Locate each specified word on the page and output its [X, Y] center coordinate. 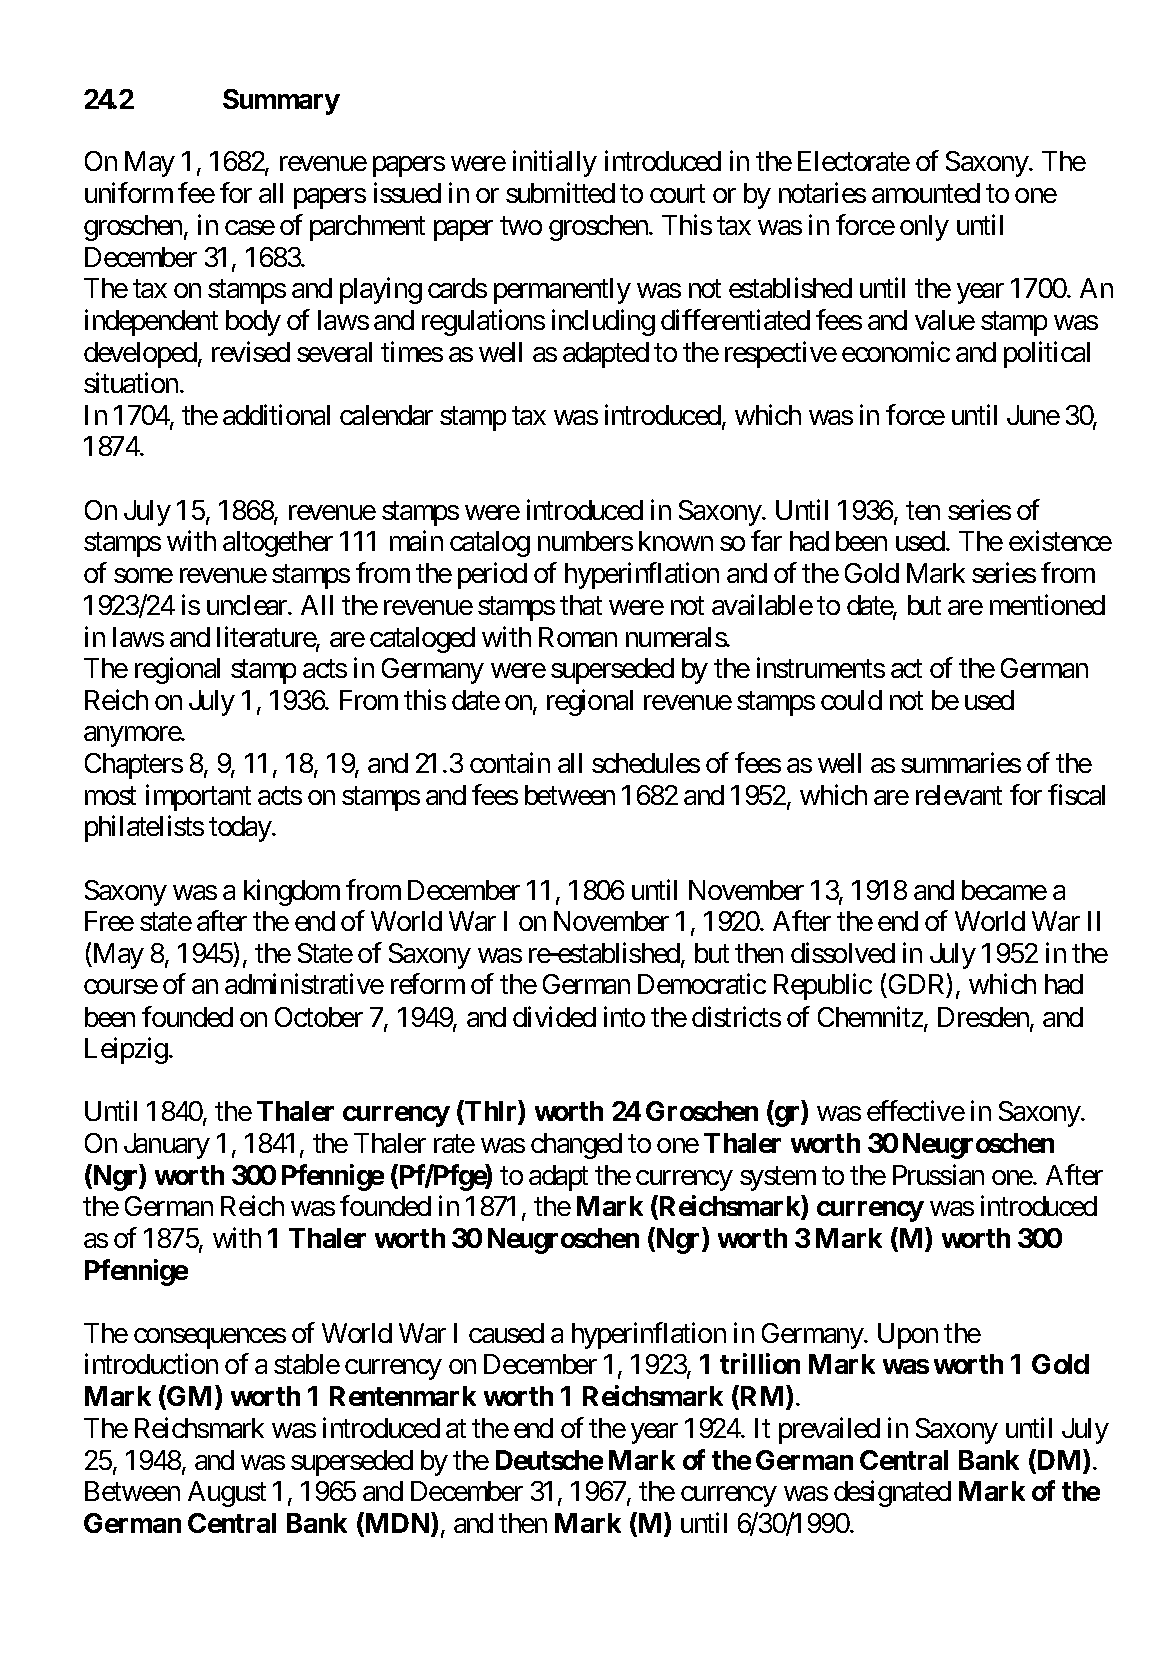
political [1047, 354]
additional [276, 414]
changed [576, 1146]
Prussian [938, 1174]
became [1004, 890]
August [227, 1494]
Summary [281, 102]
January [167, 1146]
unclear [248, 605]
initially [555, 164]
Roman [578, 637]
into [624, 1016]
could [851, 700]
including [603, 322]
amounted [926, 193]
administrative [304, 984]
